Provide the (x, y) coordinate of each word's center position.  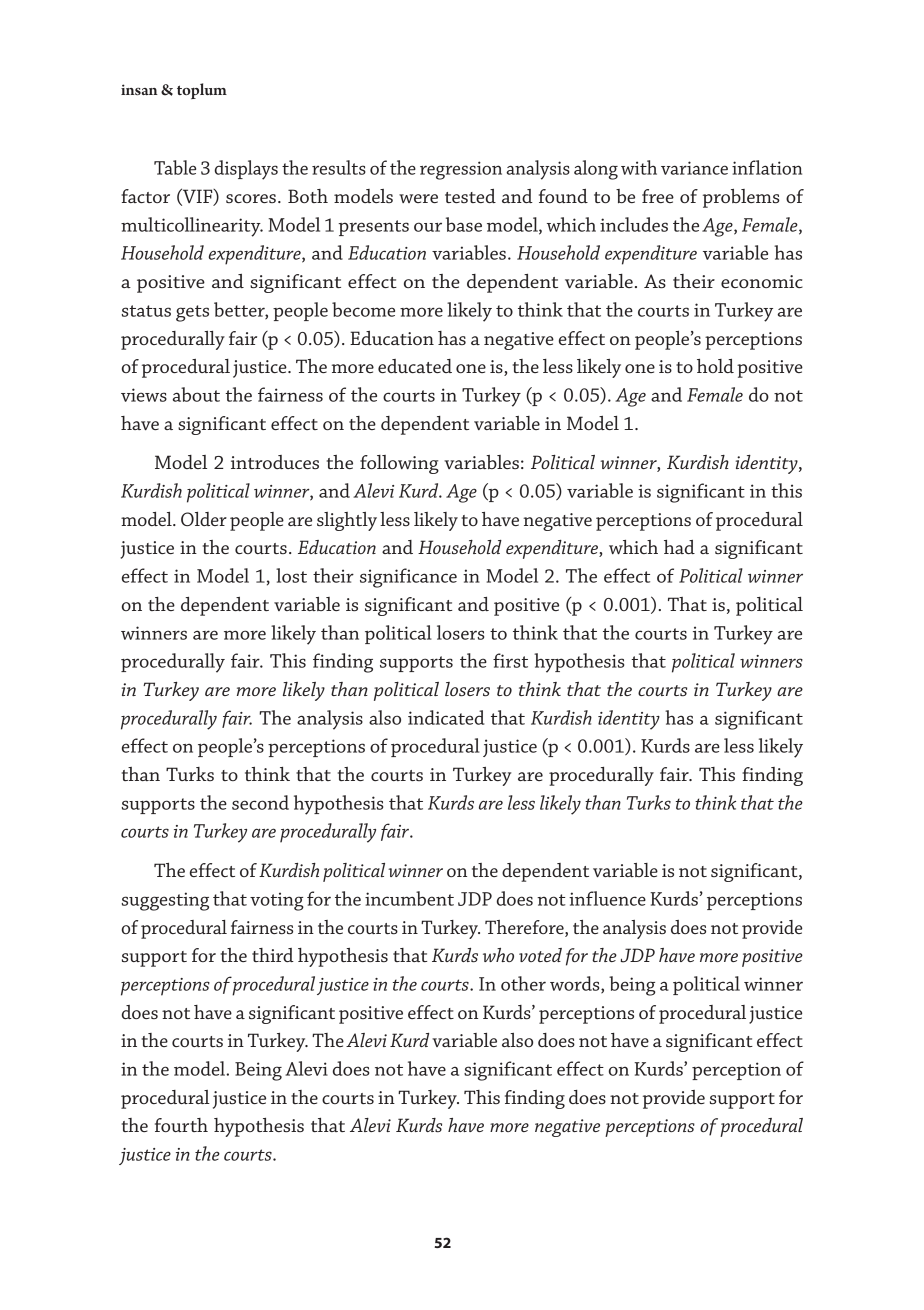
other (523, 983)
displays (246, 170)
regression (461, 170)
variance (694, 168)
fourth (181, 1125)
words (576, 984)
